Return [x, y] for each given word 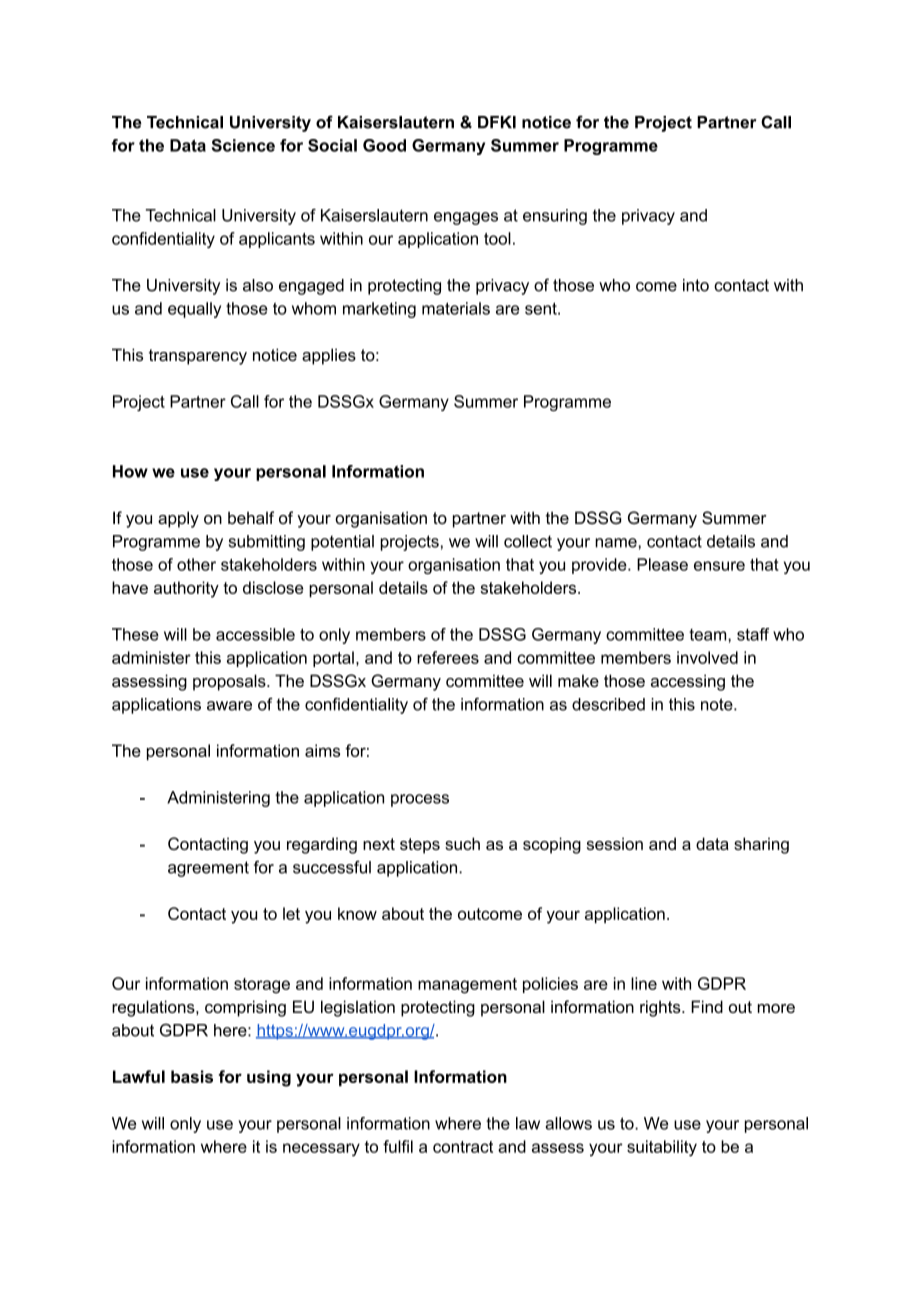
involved [707, 657]
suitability [662, 1148]
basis [192, 1076]
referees [448, 657]
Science [243, 145]
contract [463, 1147]
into [696, 285]
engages [466, 218]
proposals [230, 682]
